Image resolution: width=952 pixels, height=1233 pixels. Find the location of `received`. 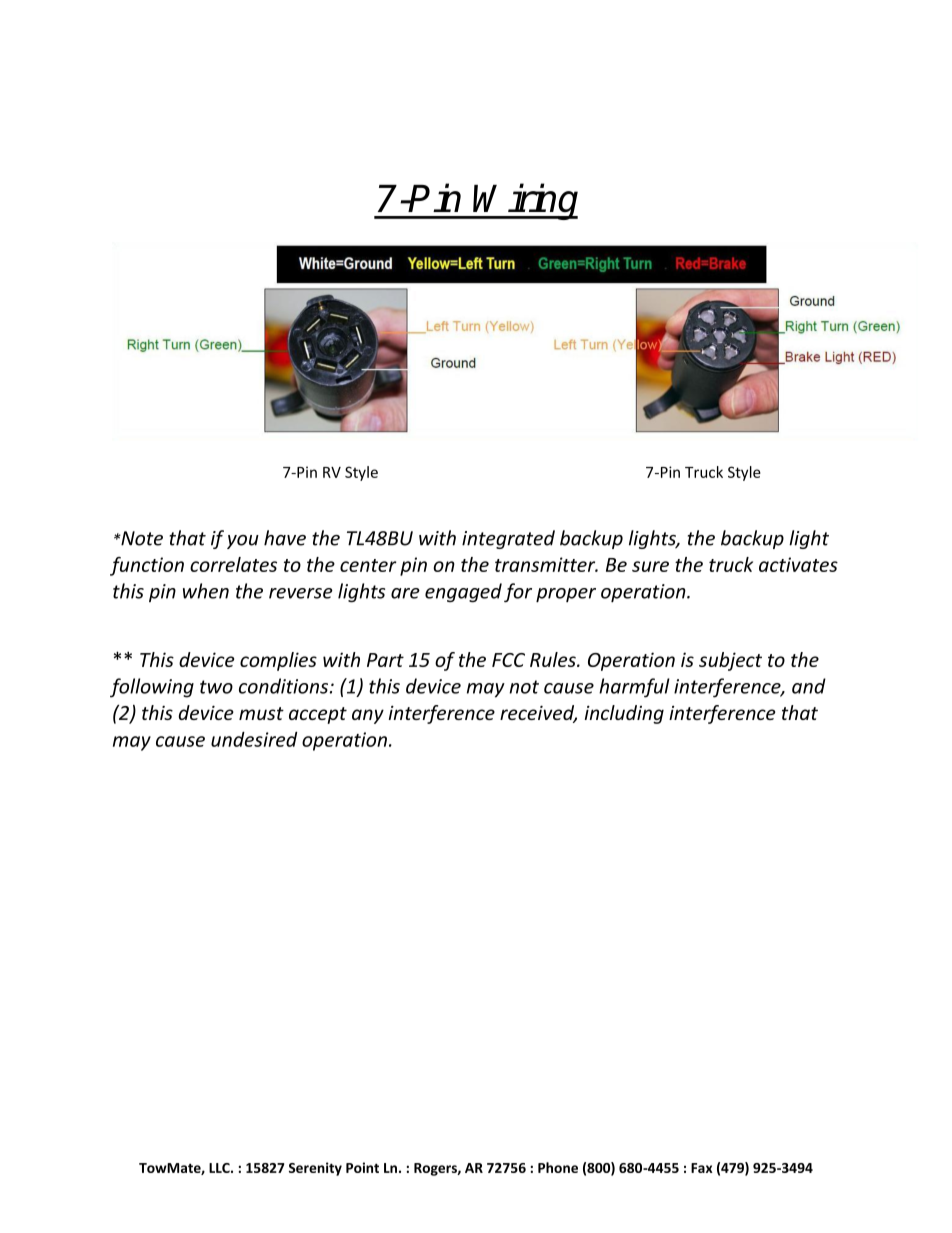

received is located at coordinates (538, 714).
